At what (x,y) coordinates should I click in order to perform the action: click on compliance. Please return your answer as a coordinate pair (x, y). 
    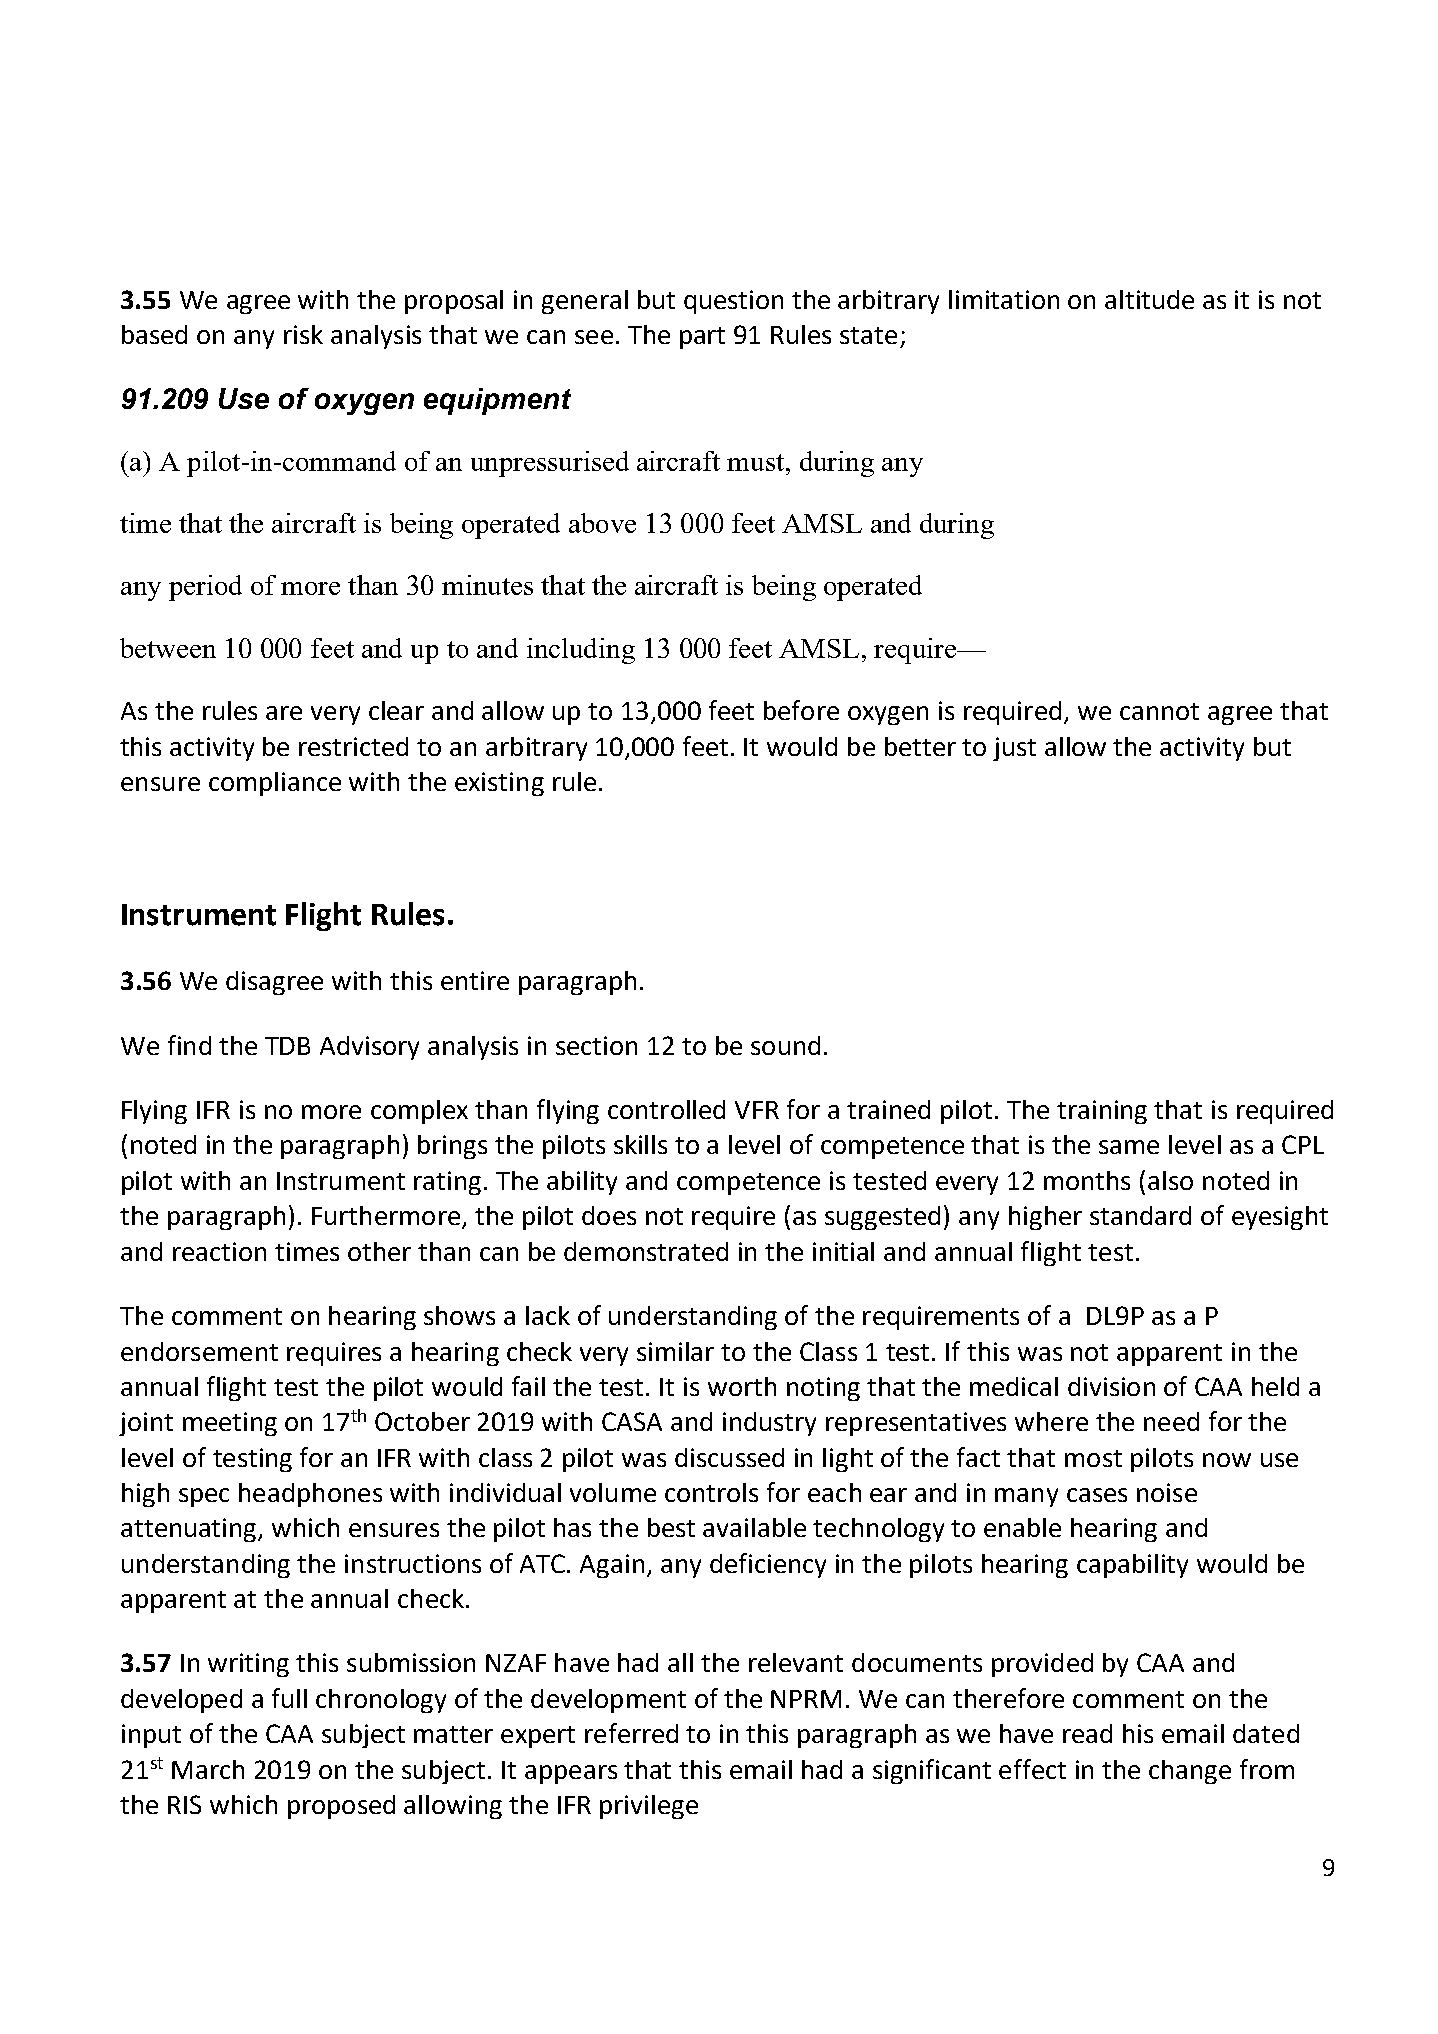
    Looking at the image, I should click on (275, 784).
